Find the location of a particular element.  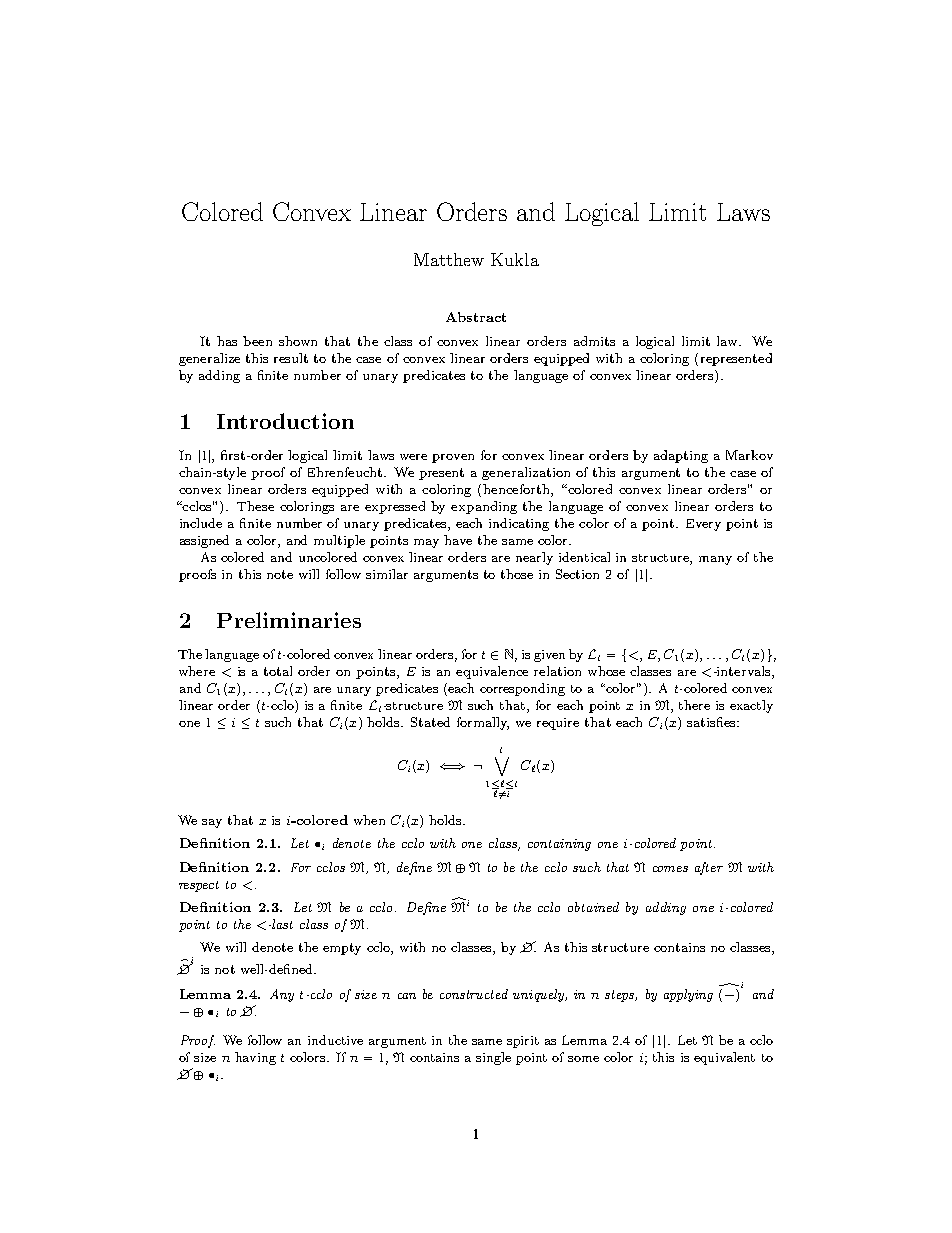

single is located at coordinates (493, 1058).
